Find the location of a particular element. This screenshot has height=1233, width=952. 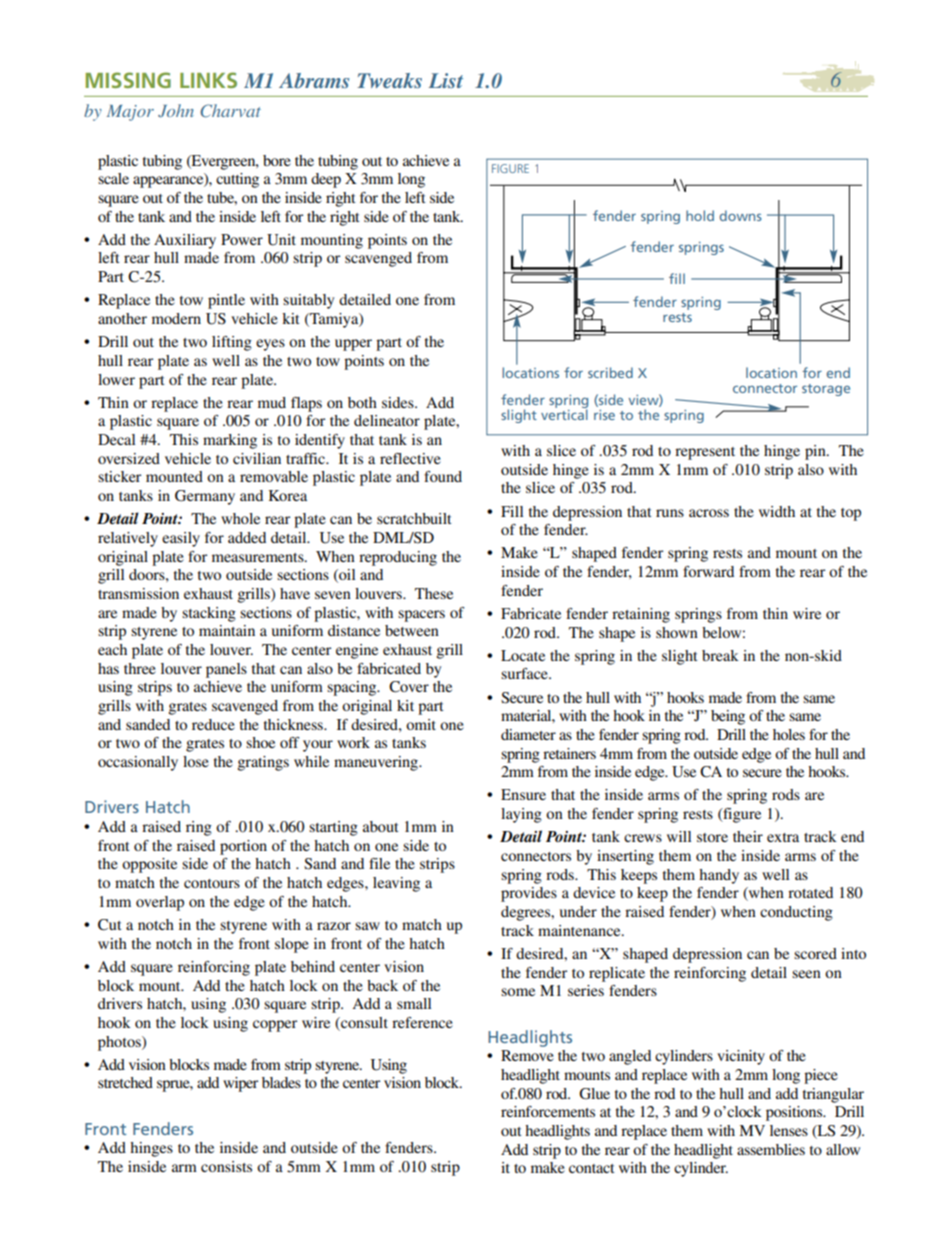

assemblies is located at coordinates (771, 1149).
